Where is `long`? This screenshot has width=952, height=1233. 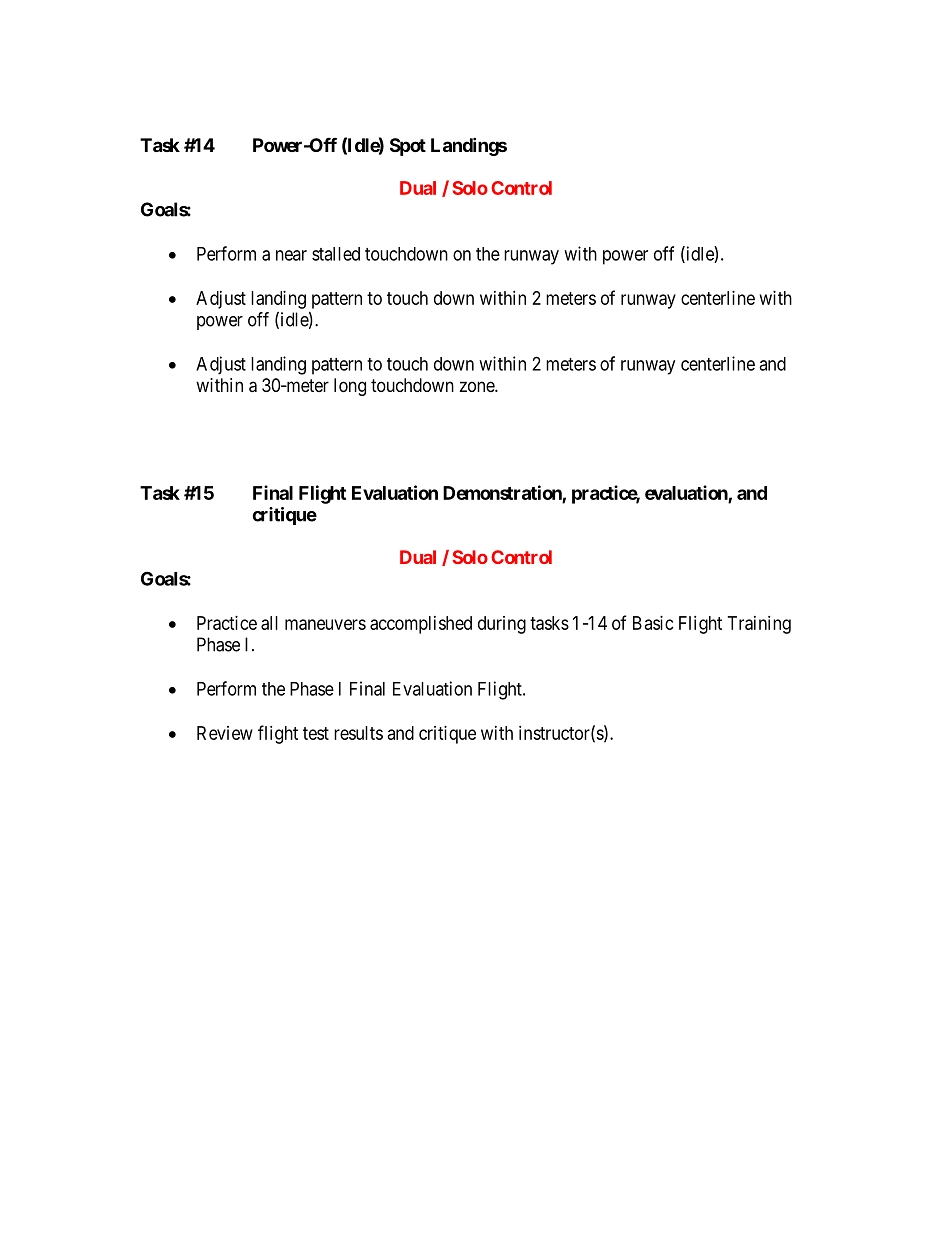 long is located at coordinates (350, 387).
